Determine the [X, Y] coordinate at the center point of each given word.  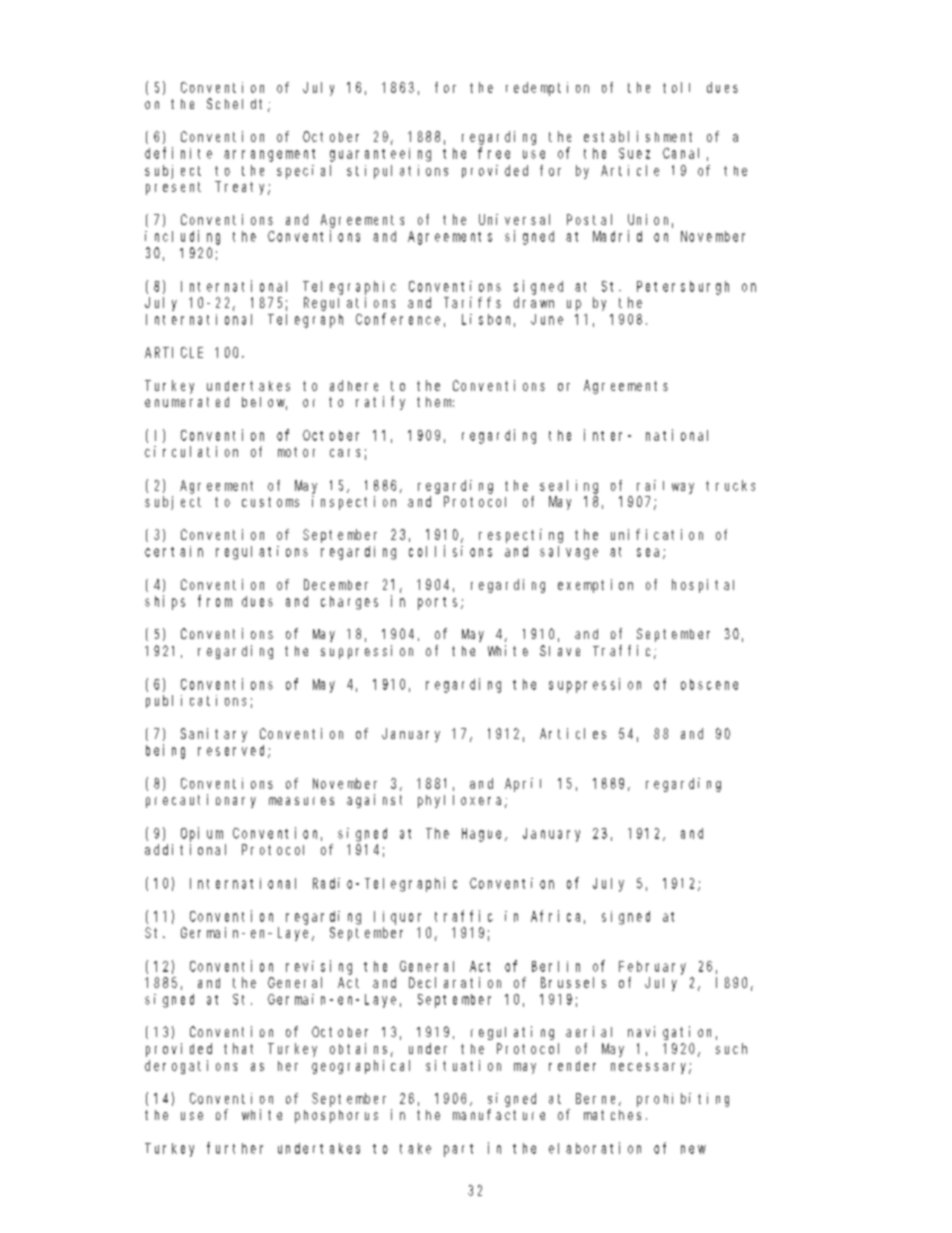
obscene [709, 684]
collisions [450, 551]
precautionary [201, 801]
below [264, 403]
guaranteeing [380, 155]
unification [657, 534]
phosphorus [336, 1116]
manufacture [499, 1114]
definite [178, 153]
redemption [547, 89]
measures [301, 801]
